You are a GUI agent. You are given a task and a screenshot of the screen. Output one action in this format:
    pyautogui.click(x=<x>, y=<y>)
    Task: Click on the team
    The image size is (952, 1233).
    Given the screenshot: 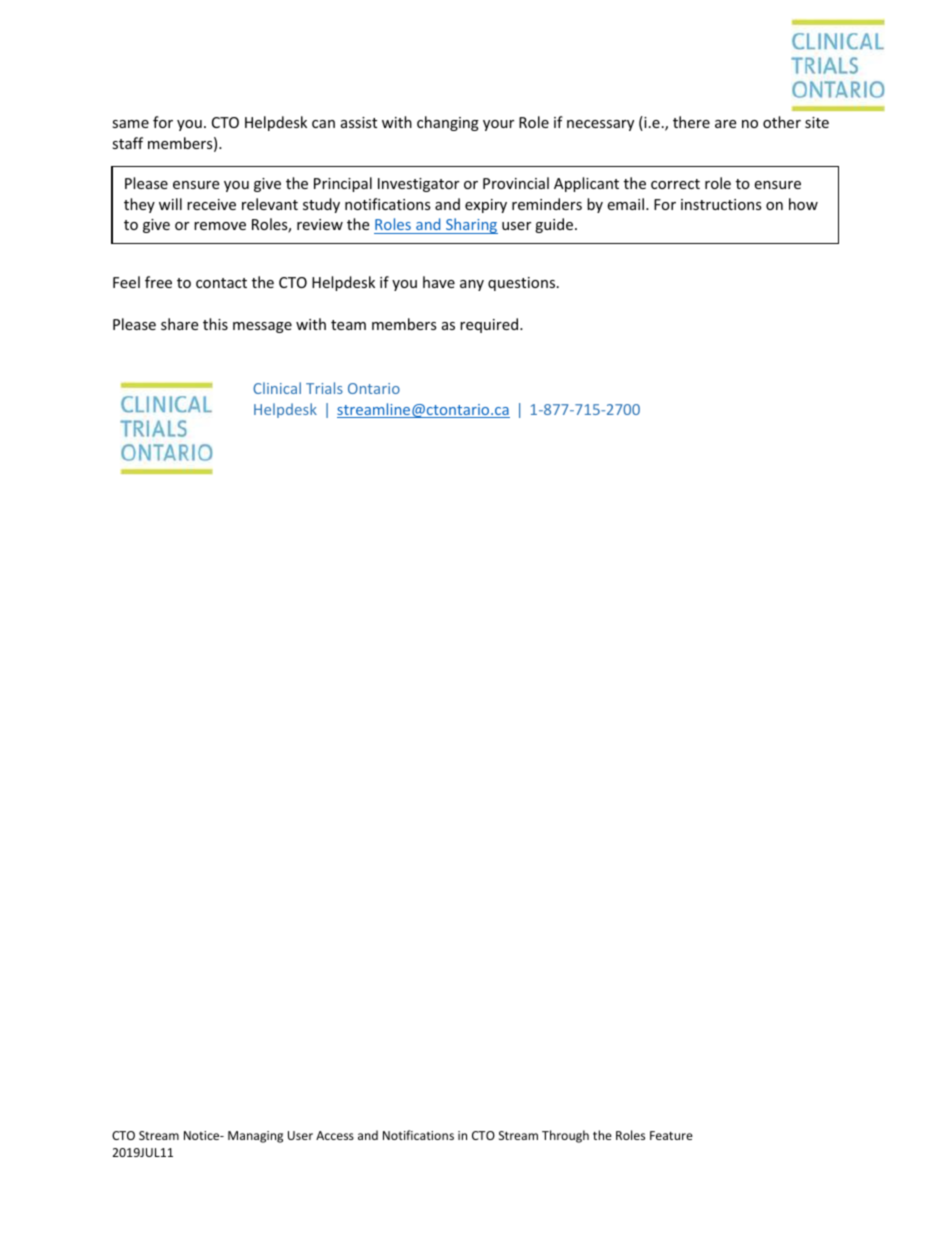 What is the action you would take?
    pyautogui.click(x=348, y=325)
